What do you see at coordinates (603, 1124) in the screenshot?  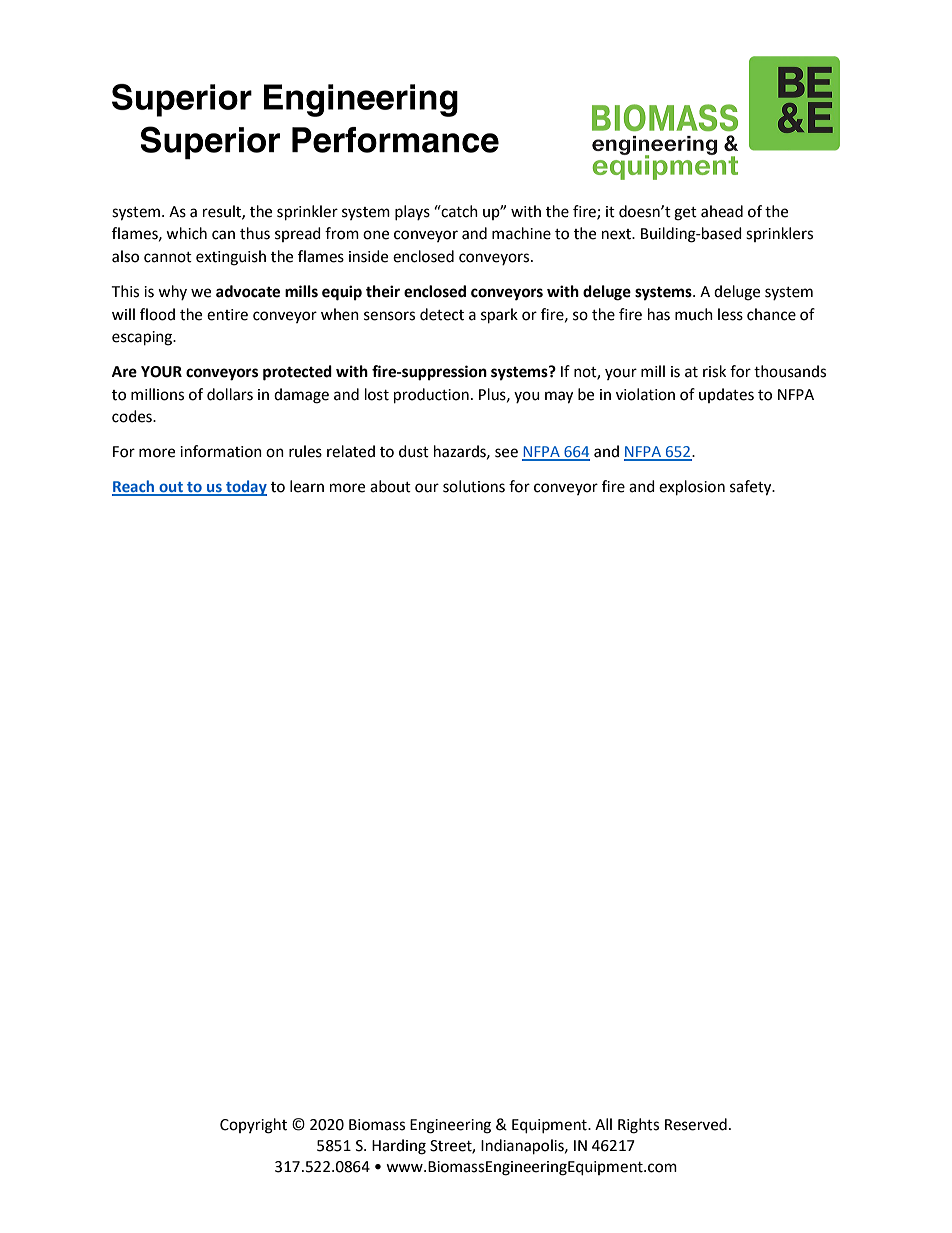 I see `All` at bounding box center [603, 1124].
